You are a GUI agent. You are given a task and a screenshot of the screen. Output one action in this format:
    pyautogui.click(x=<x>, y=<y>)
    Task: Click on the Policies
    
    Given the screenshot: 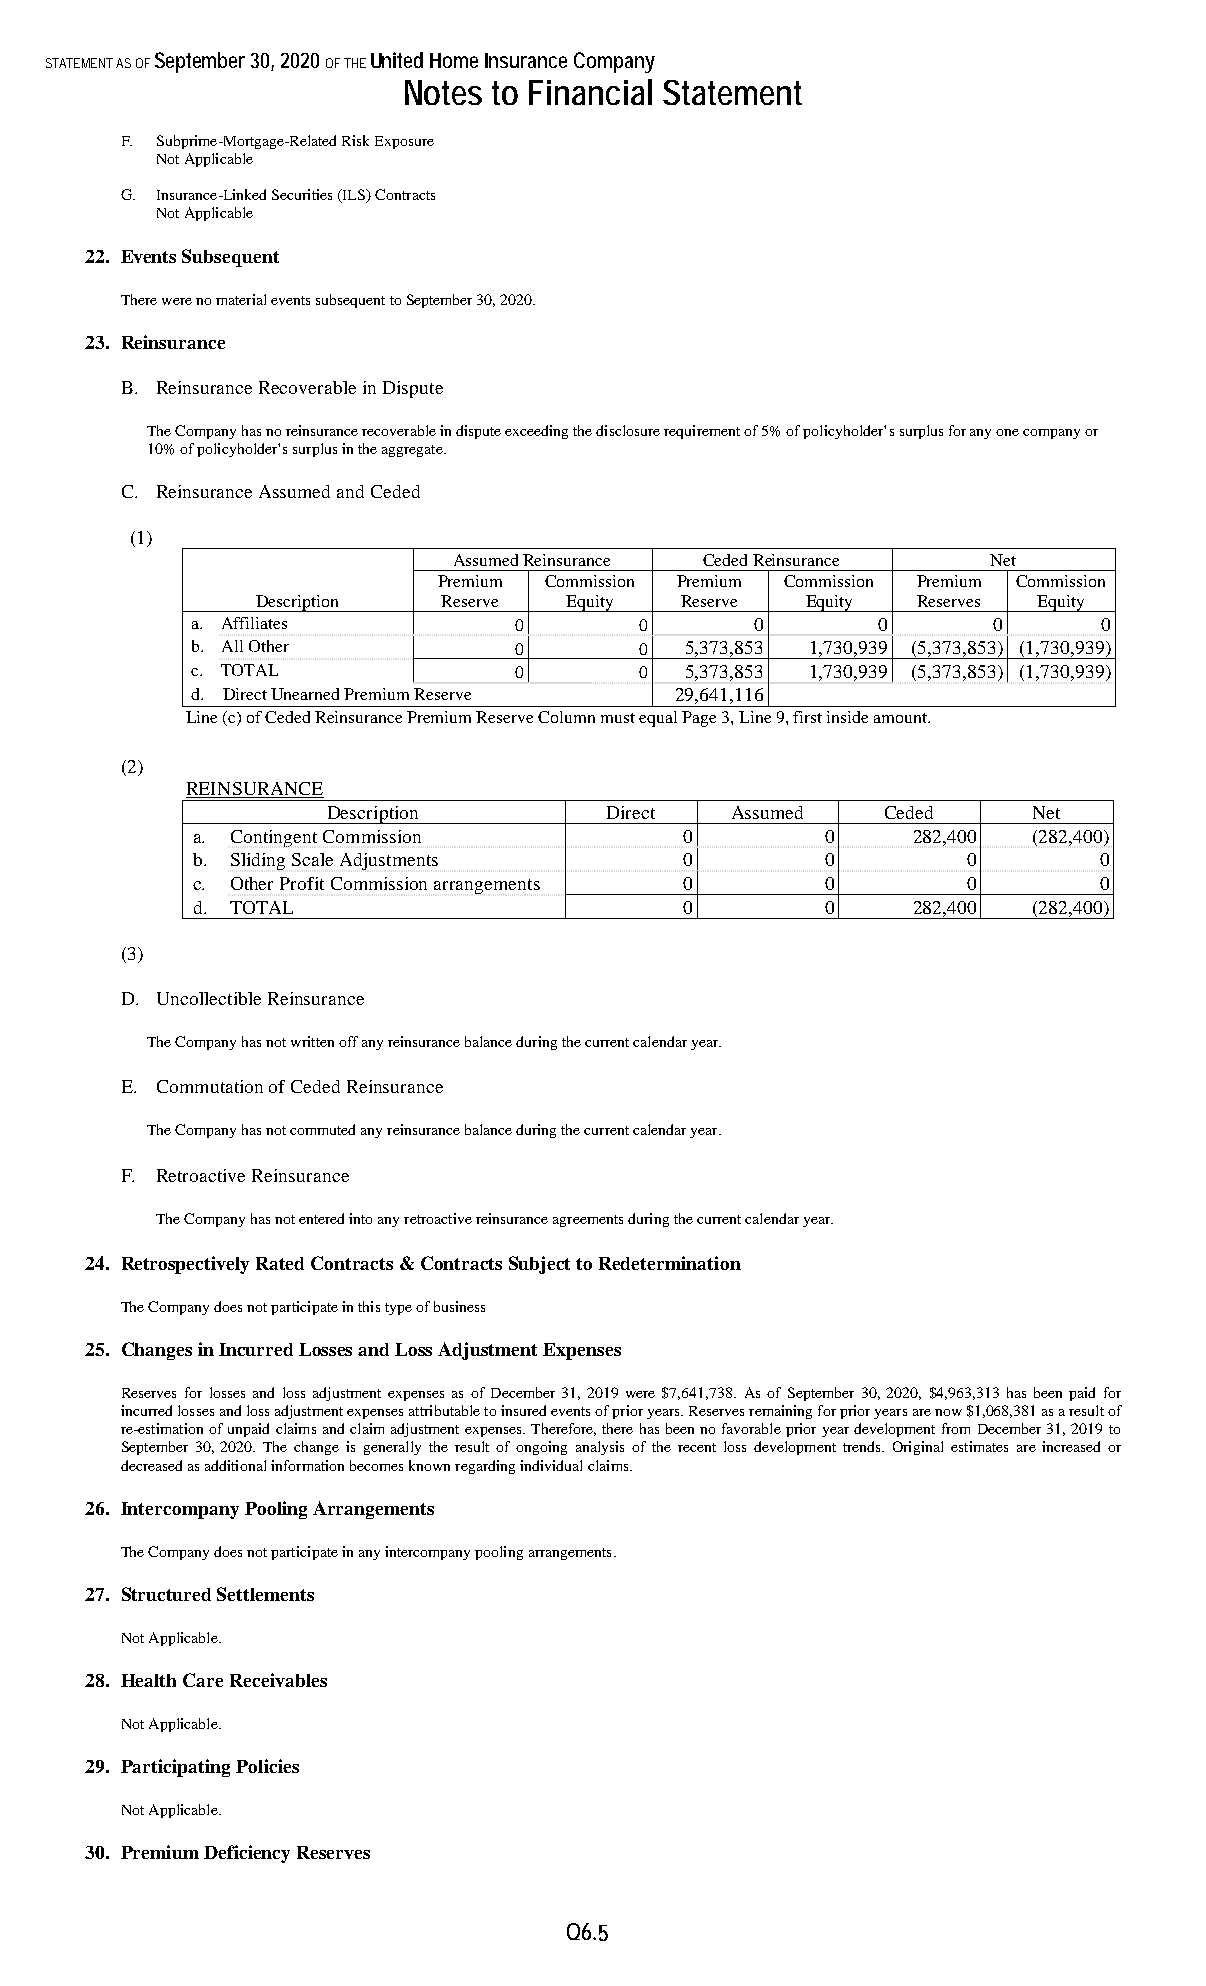 What is the action you would take?
    pyautogui.click(x=267, y=1766)
